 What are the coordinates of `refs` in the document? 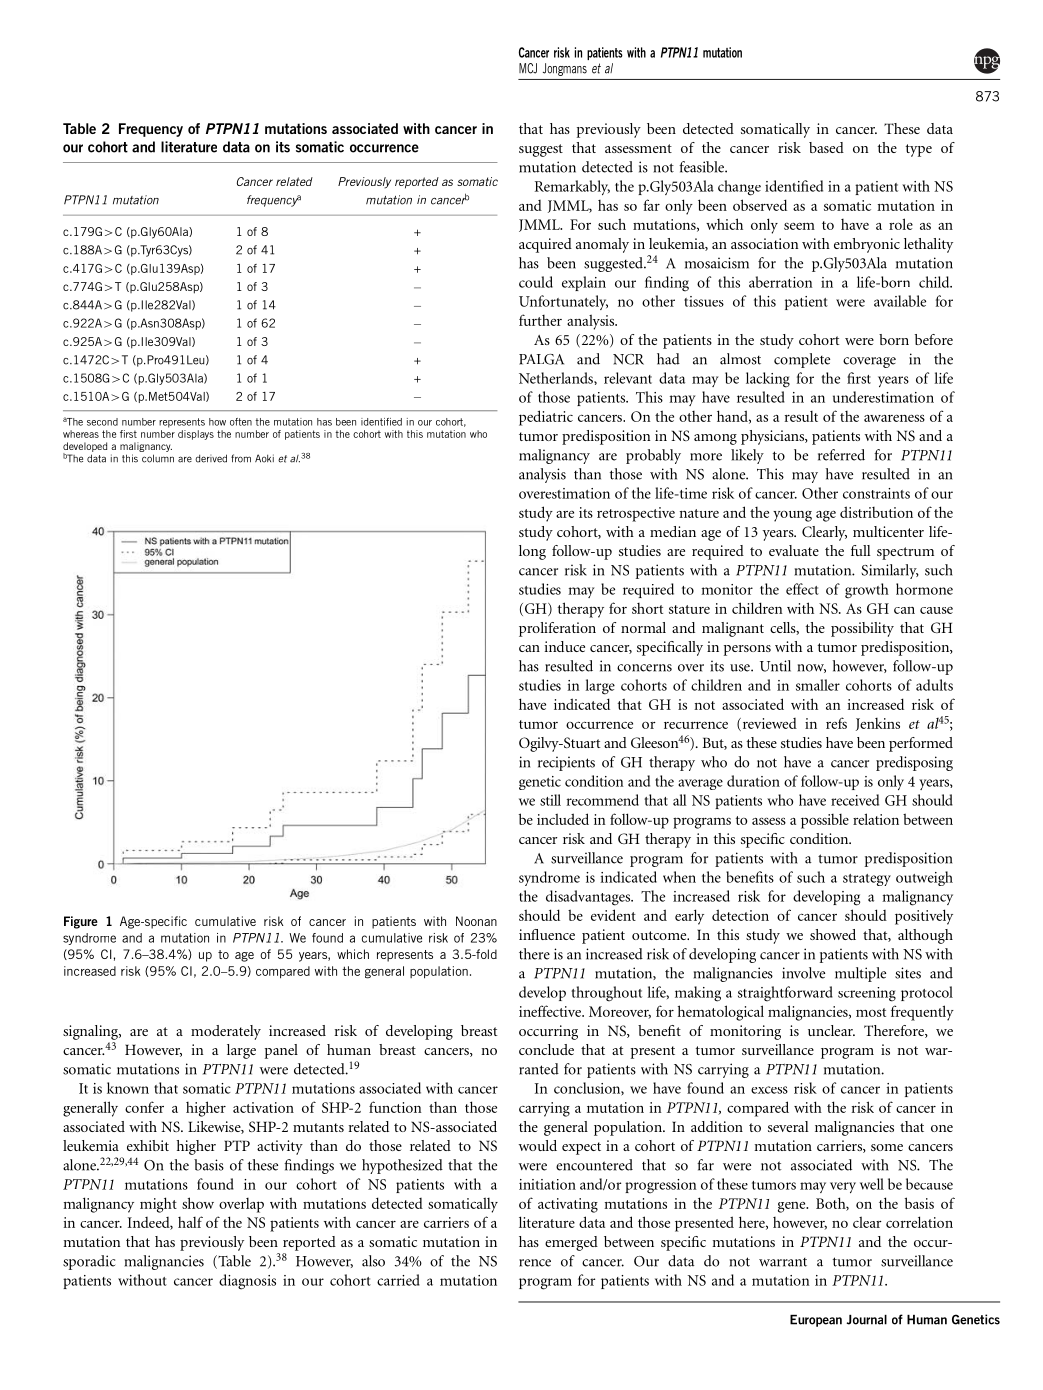 It's located at (836, 723).
